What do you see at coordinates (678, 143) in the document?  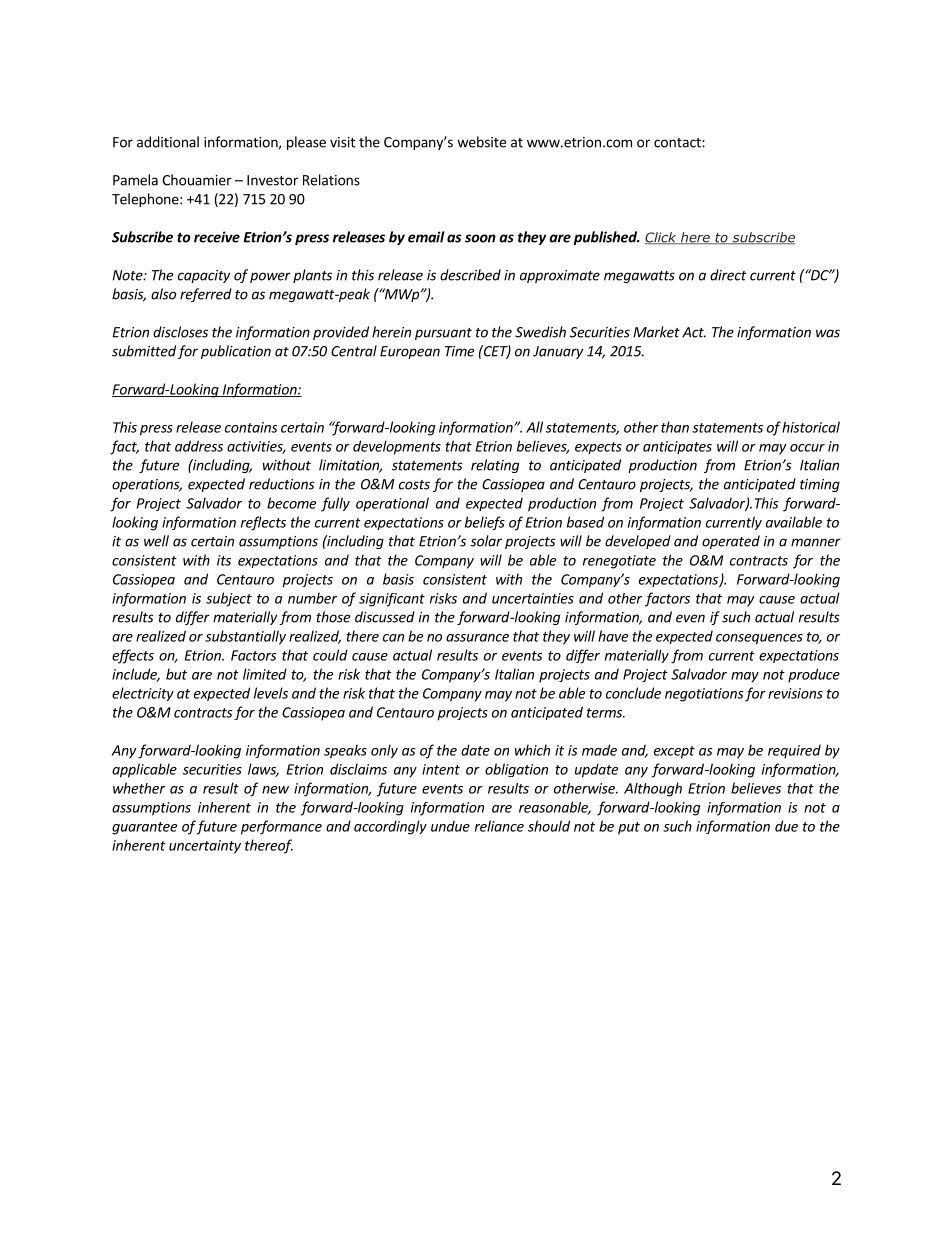 I see `contact` at bounding box center [678, 143].
